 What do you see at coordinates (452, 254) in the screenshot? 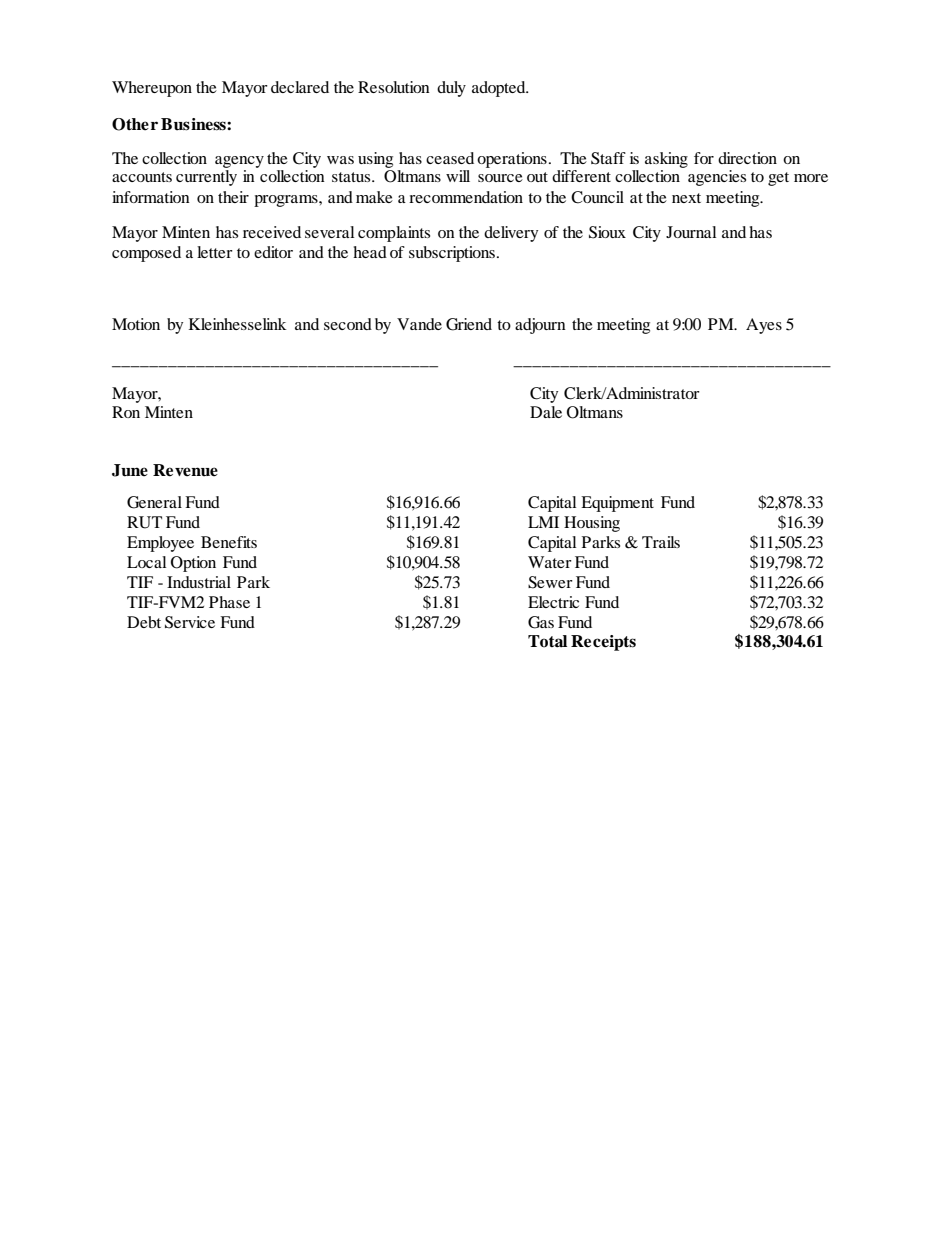
I see `subscriptions` at bounding box center [452, 254].
